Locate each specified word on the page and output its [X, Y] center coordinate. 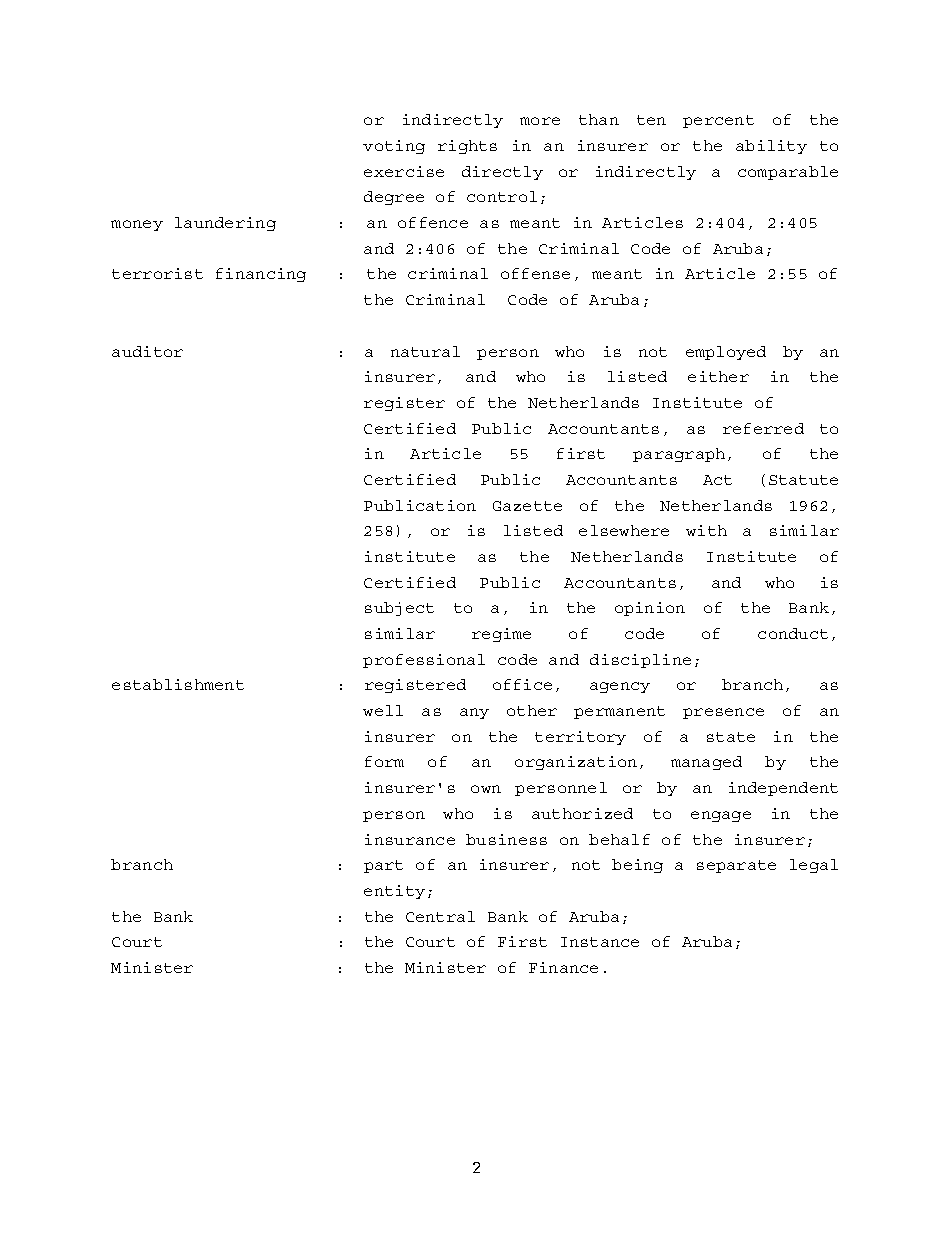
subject [399, 609]
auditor [147, 351]
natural [425, 351]
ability [771, 147]
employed [726, 353]
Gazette [527, 506]
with [706, 530]
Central [440, 916]
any [474, 713]
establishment [178, 684]
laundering [225, 224]
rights [467, 147]
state [731, 737]
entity [394, 892]
